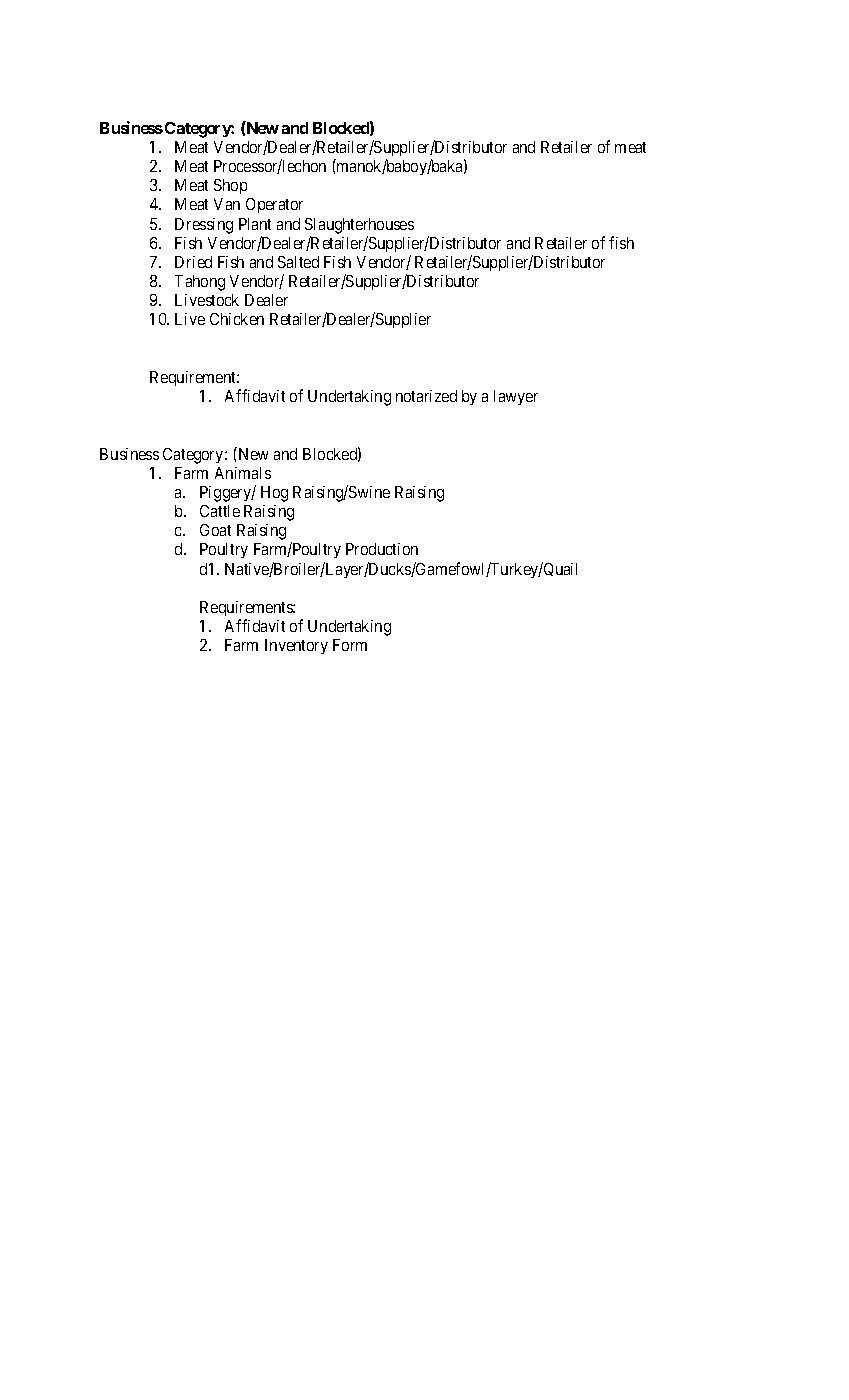 Image resolution: width=849 pixels, height=1400 pixels. Describe the element at coordinates (350, 645) in the page. I see `Form` at that location.
